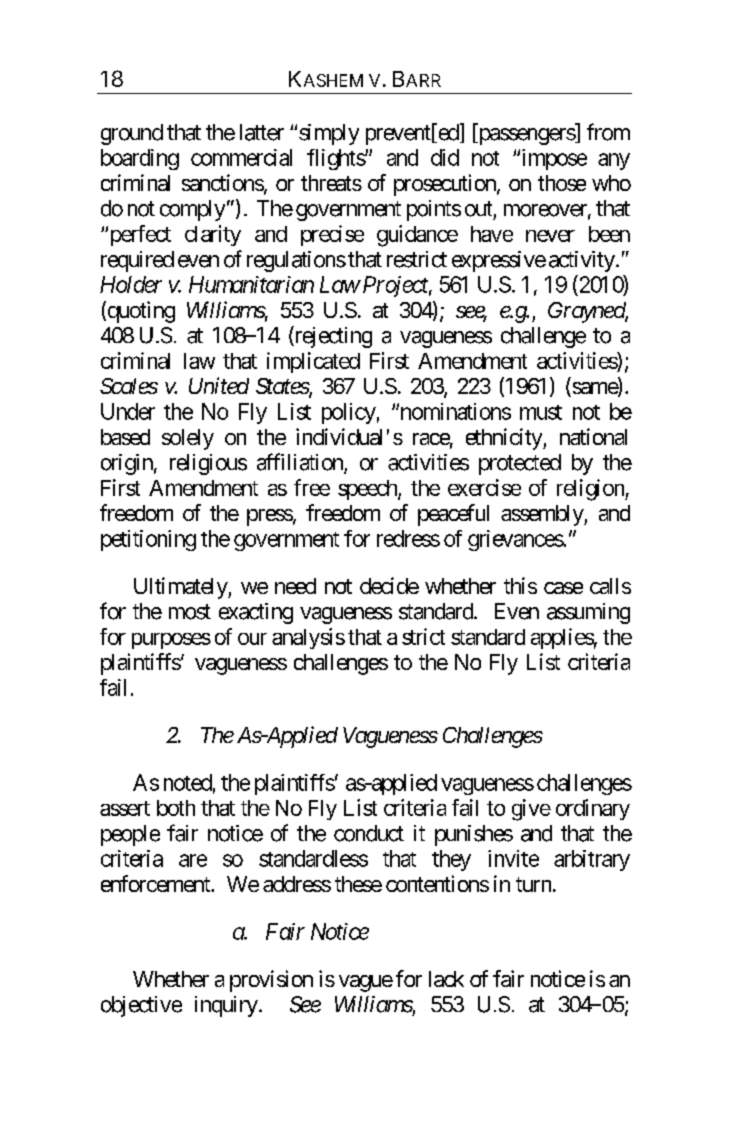  What do you see at coordinates (226, 1006) in the screenshot?
I see `inquiry` at bounding box center [226, 1006].
